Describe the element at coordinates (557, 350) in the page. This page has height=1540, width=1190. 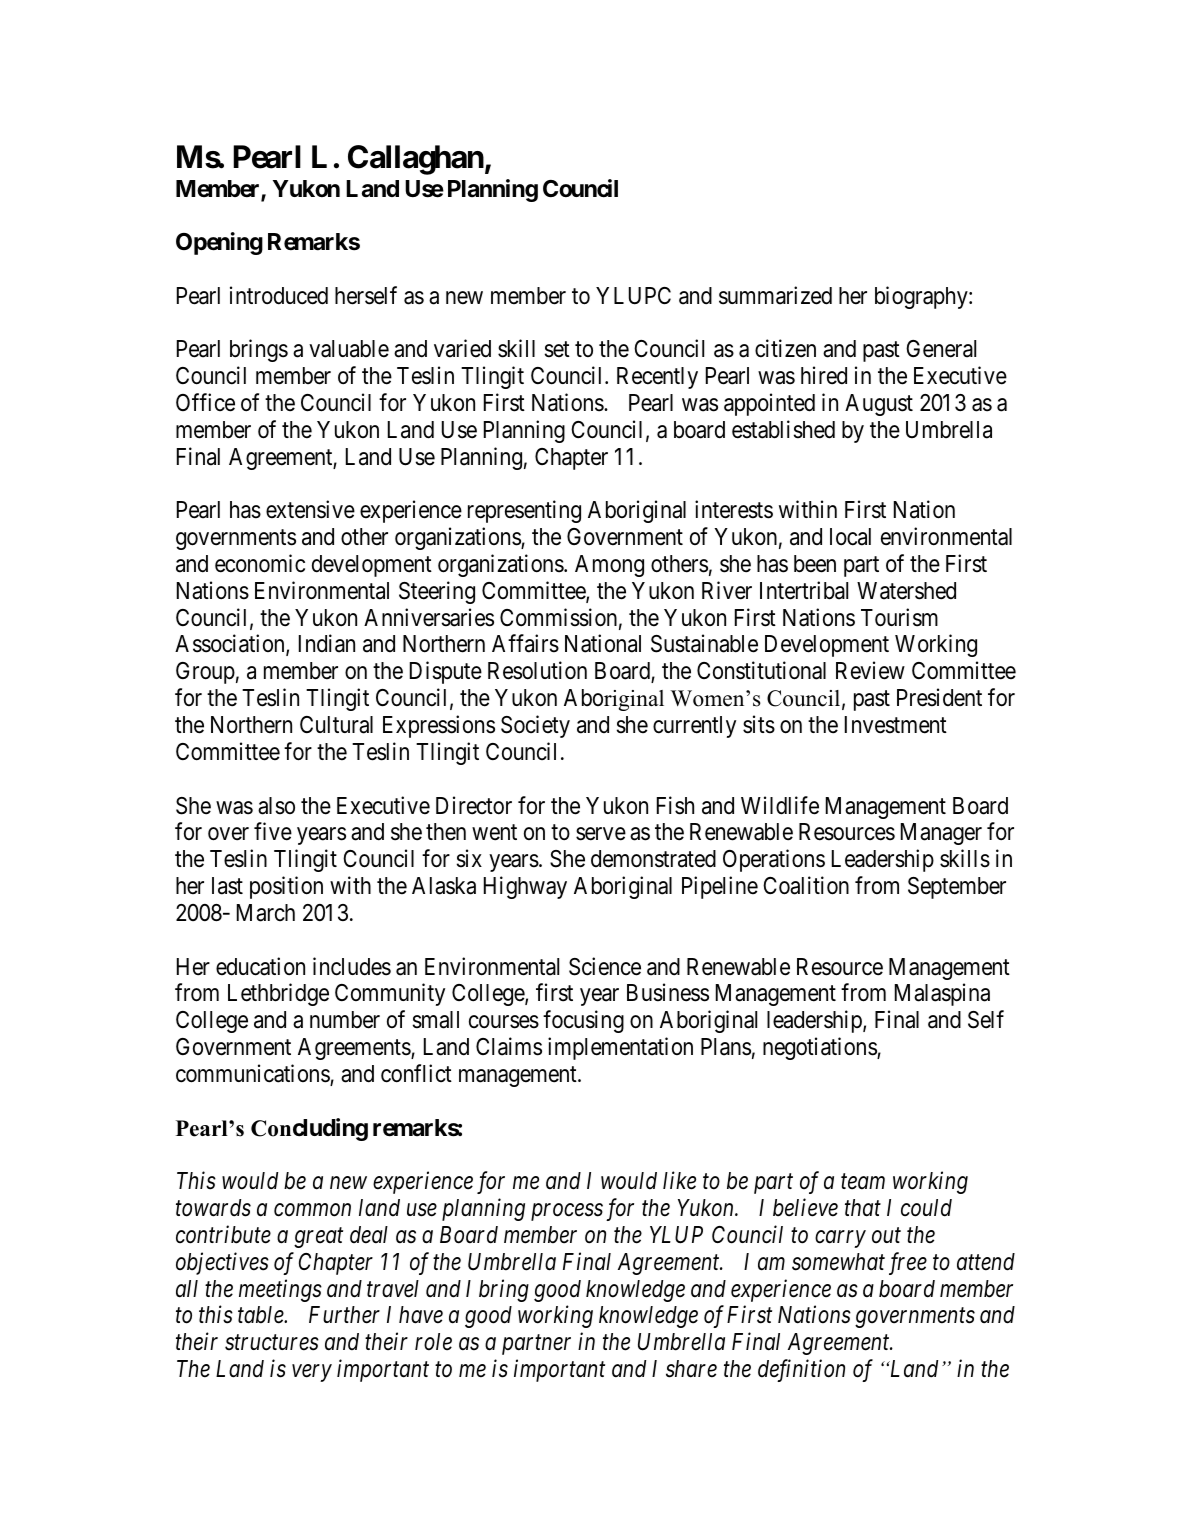
I see `set` at that location.
